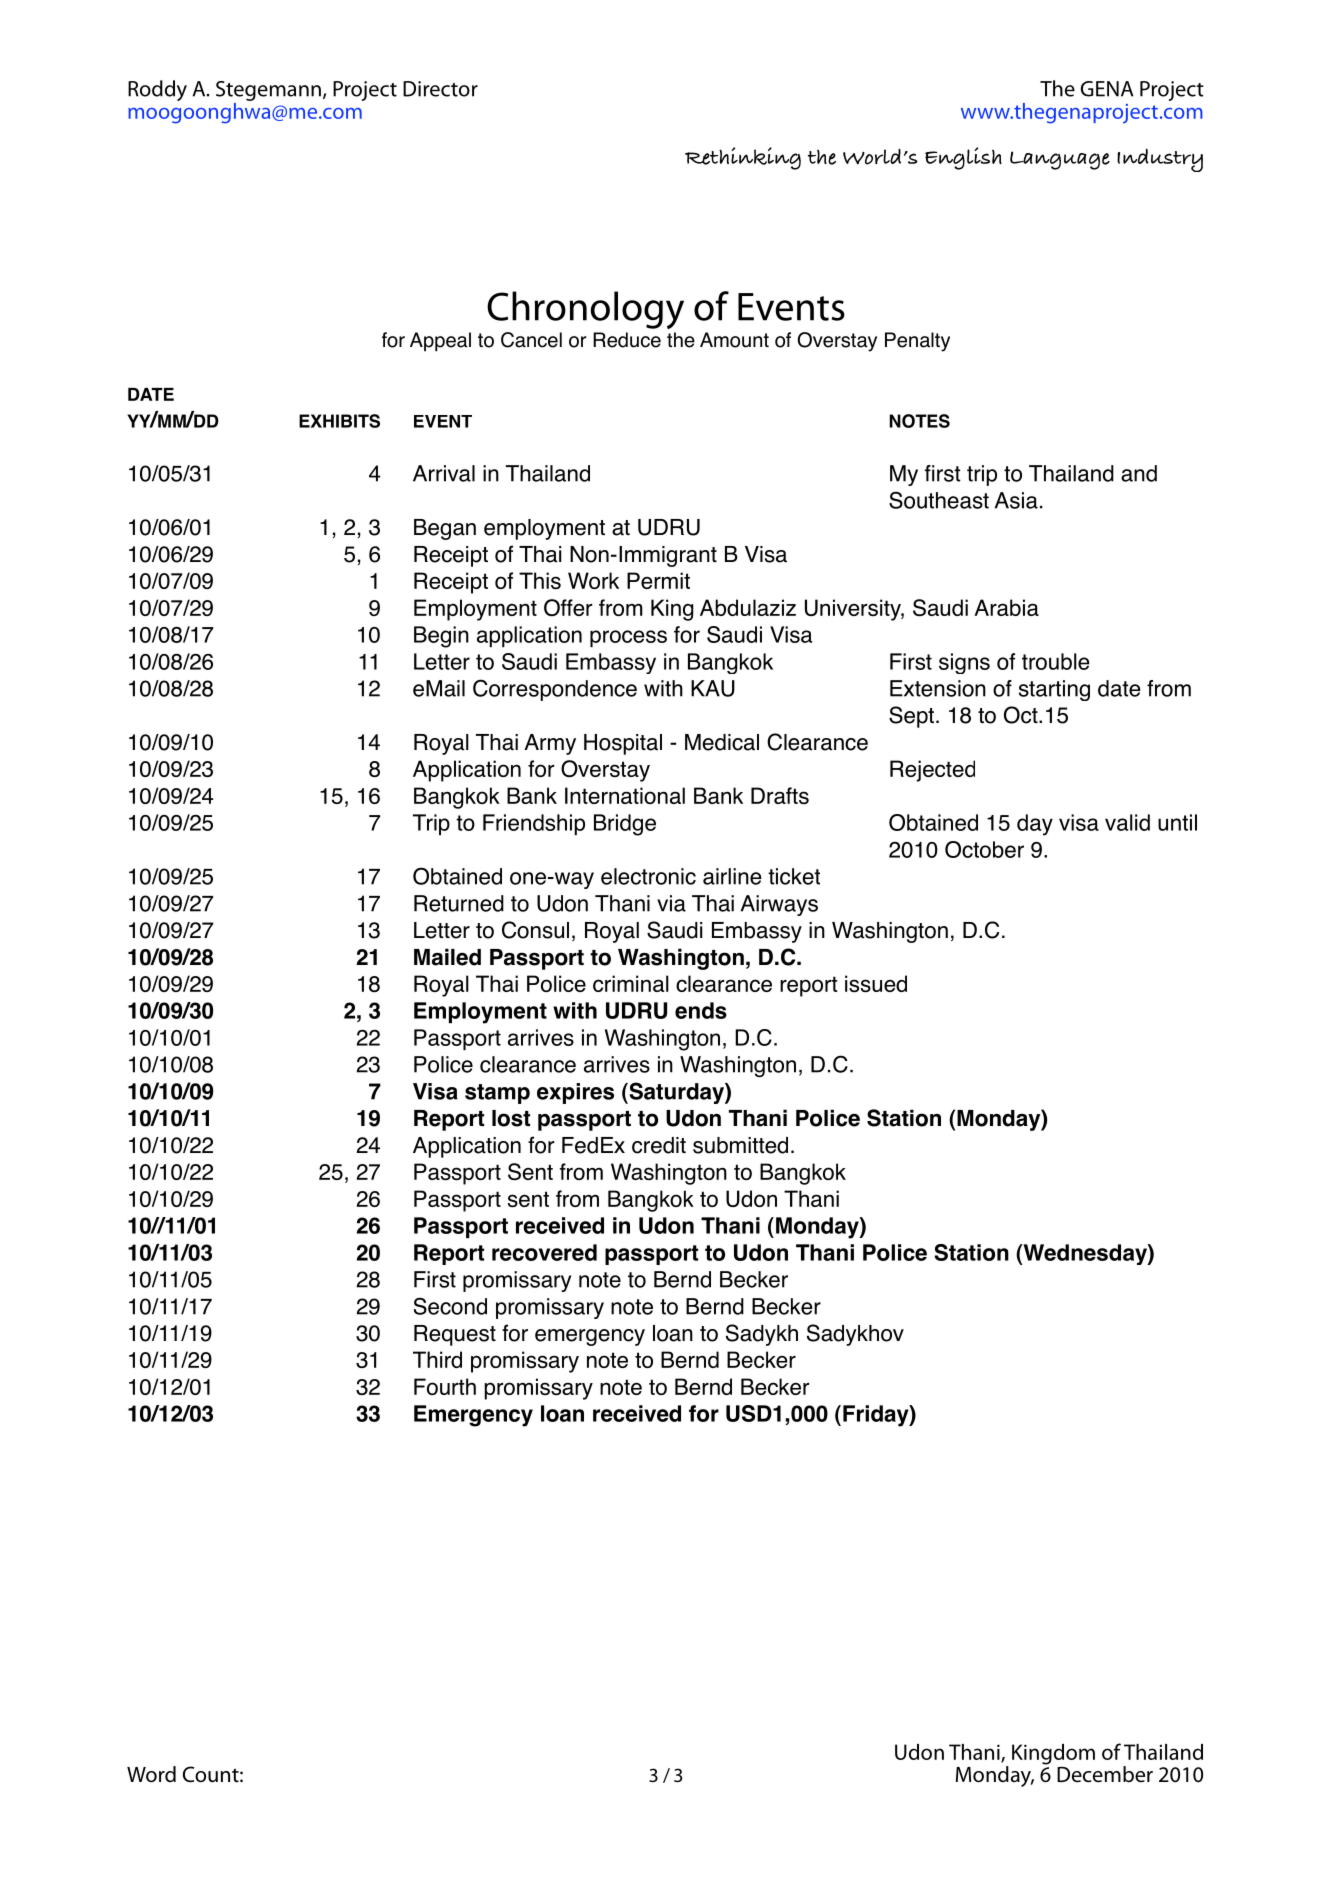  Describe the element at coordinates (447, 957) in the image. I see `Mailed` at that location.
